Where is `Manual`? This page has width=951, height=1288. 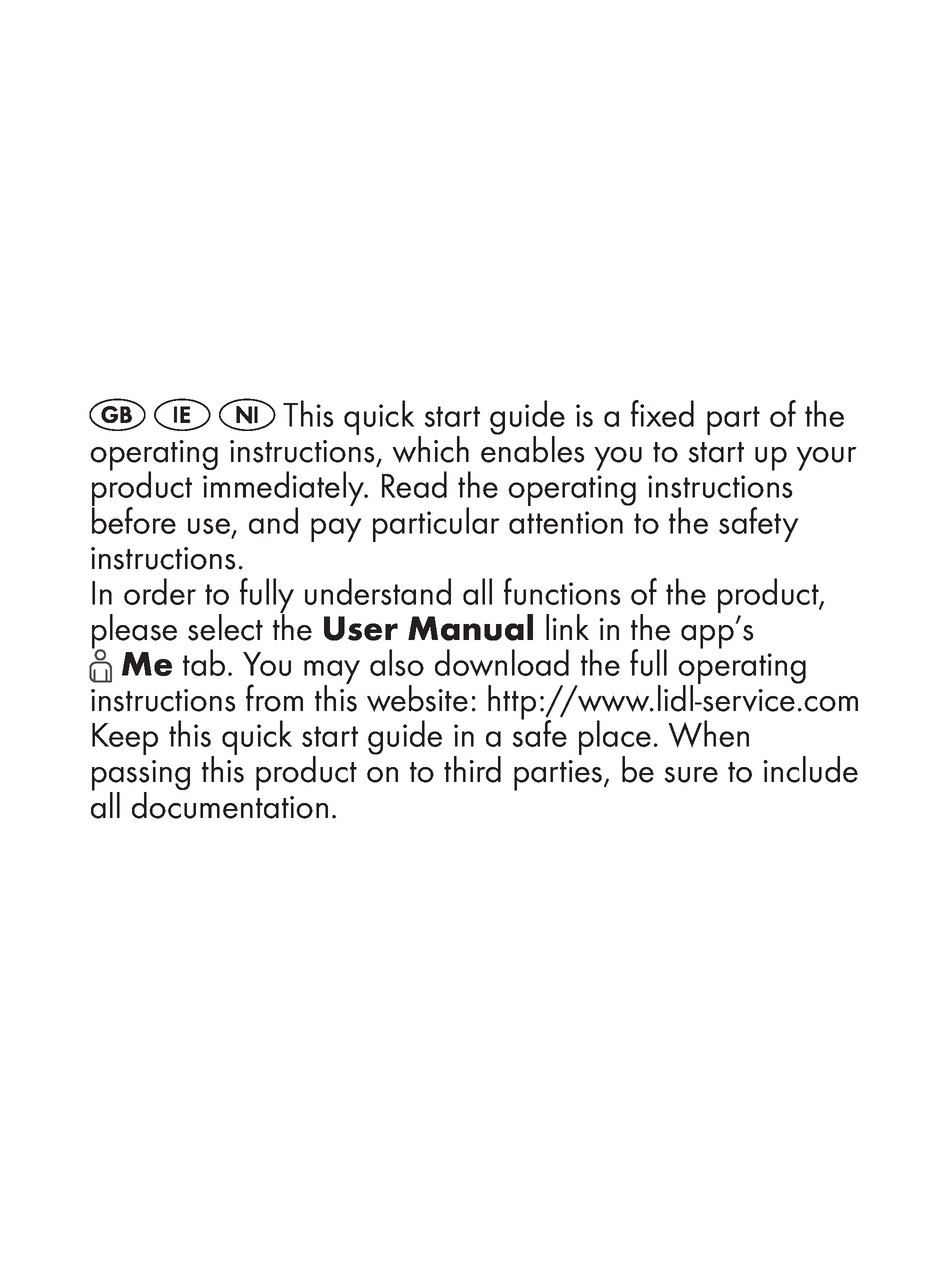 Manual is located at coordinates (470, 627).
